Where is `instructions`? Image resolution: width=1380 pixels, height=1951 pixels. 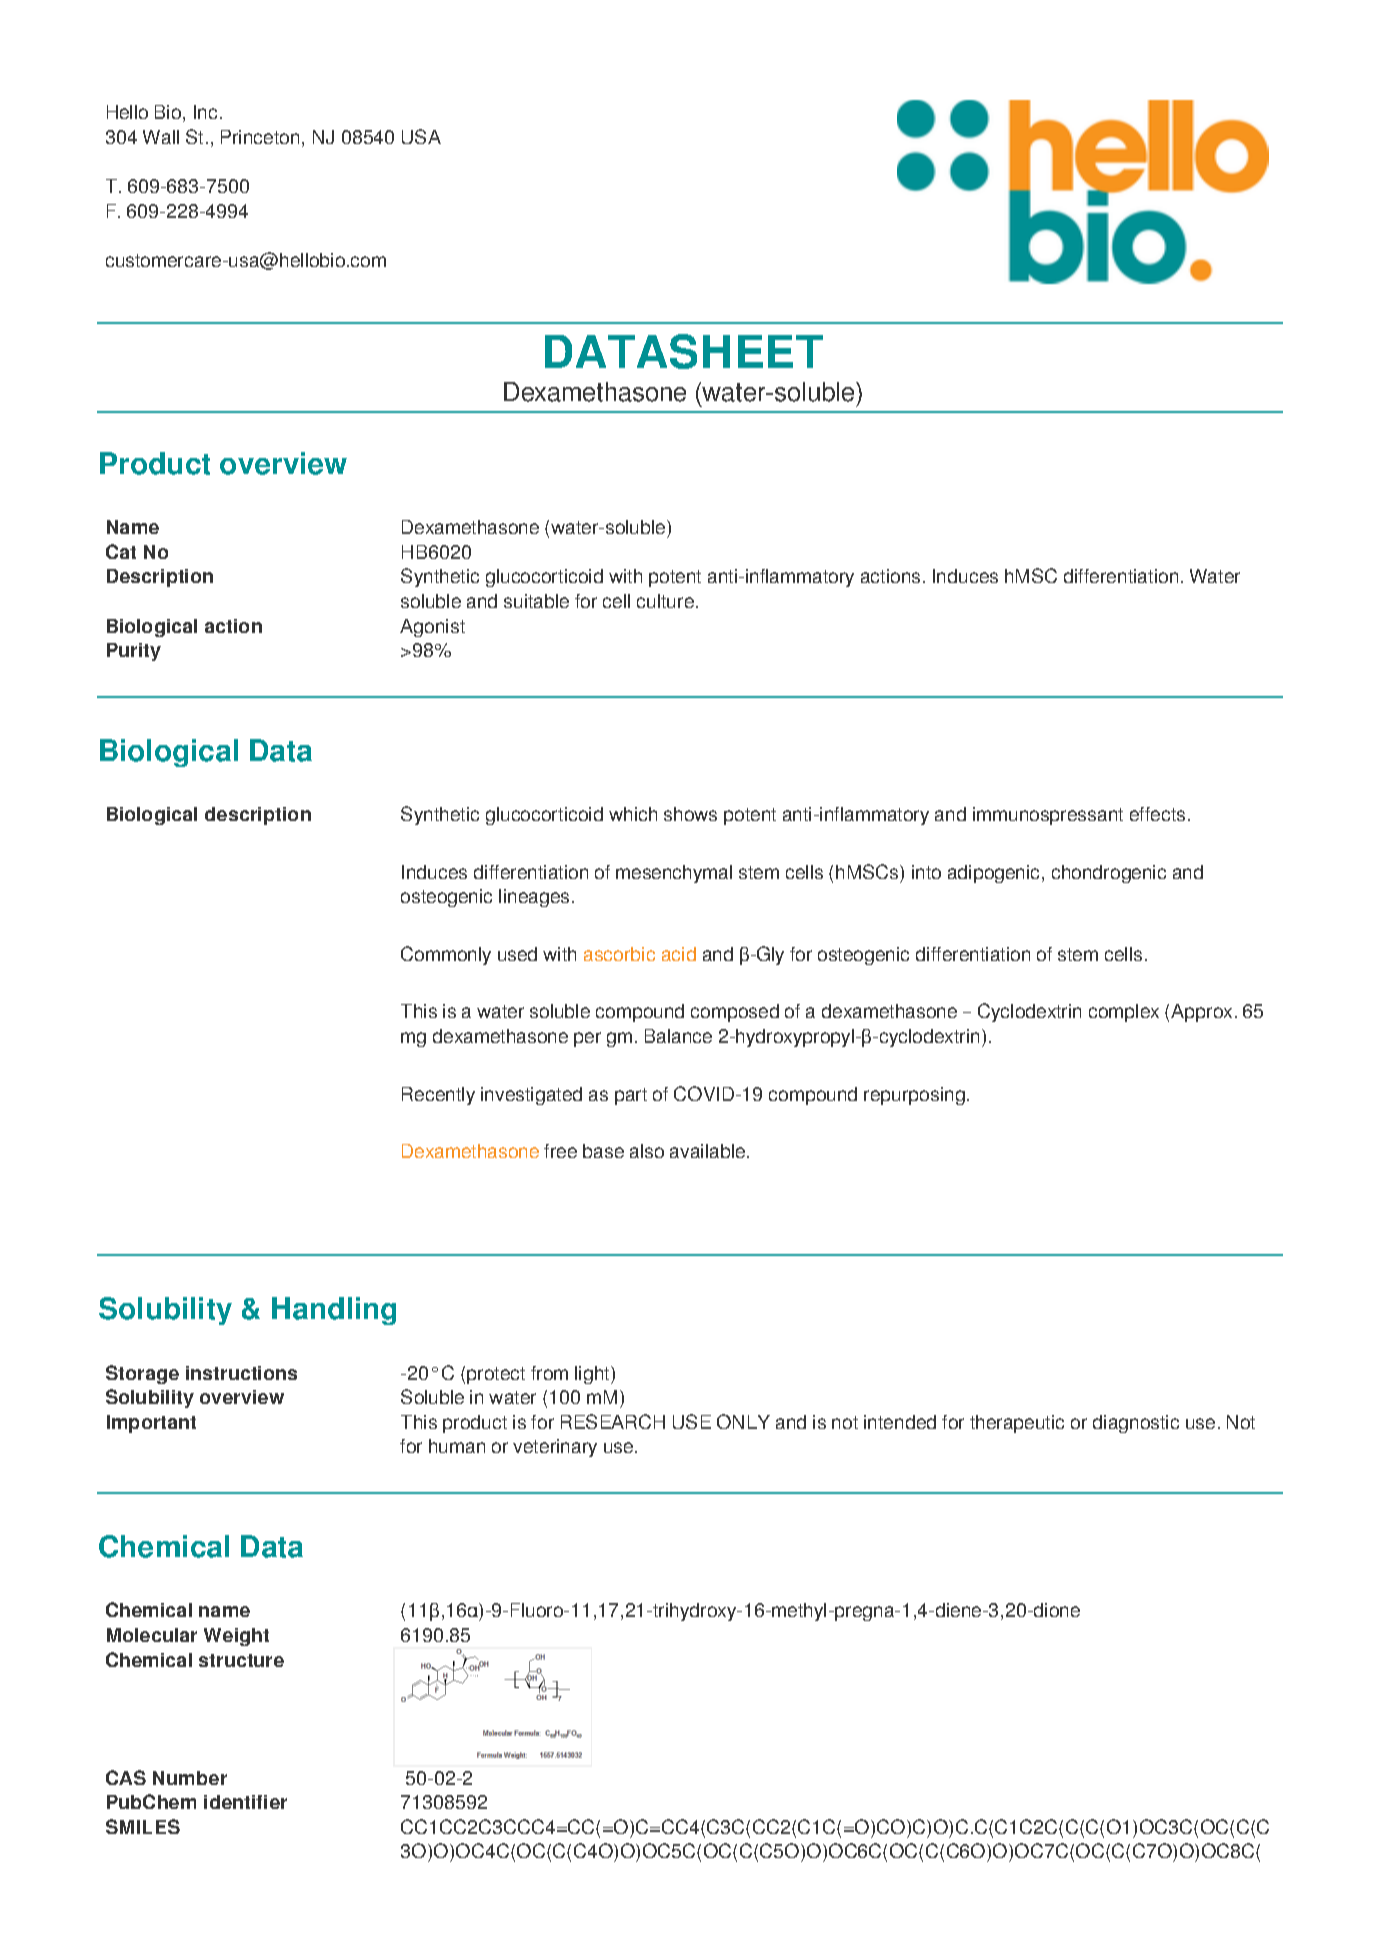
instructions is located at coordinates (241, 1373).
